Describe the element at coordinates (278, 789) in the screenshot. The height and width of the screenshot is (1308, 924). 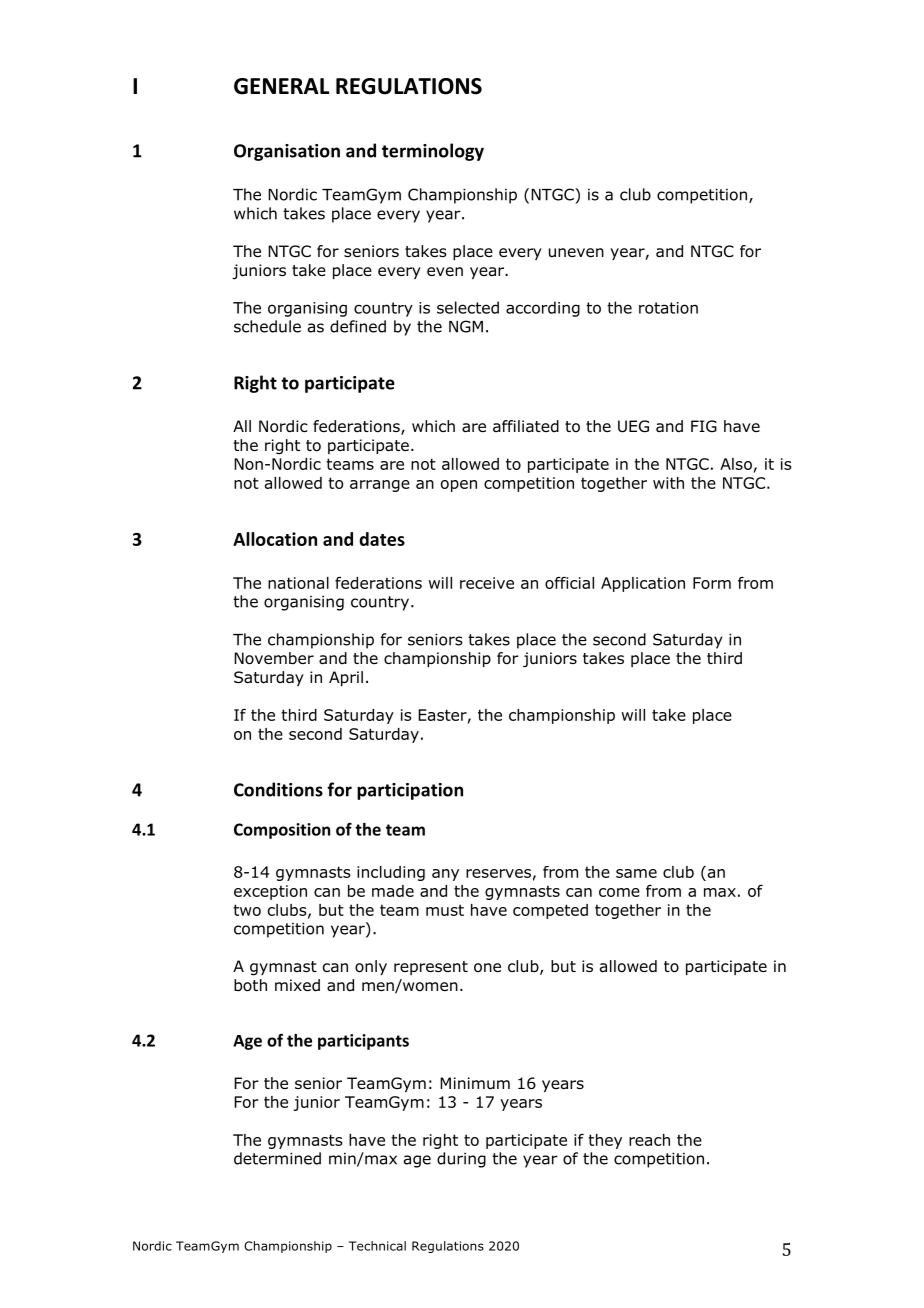
I see `Conditions` at that location.
